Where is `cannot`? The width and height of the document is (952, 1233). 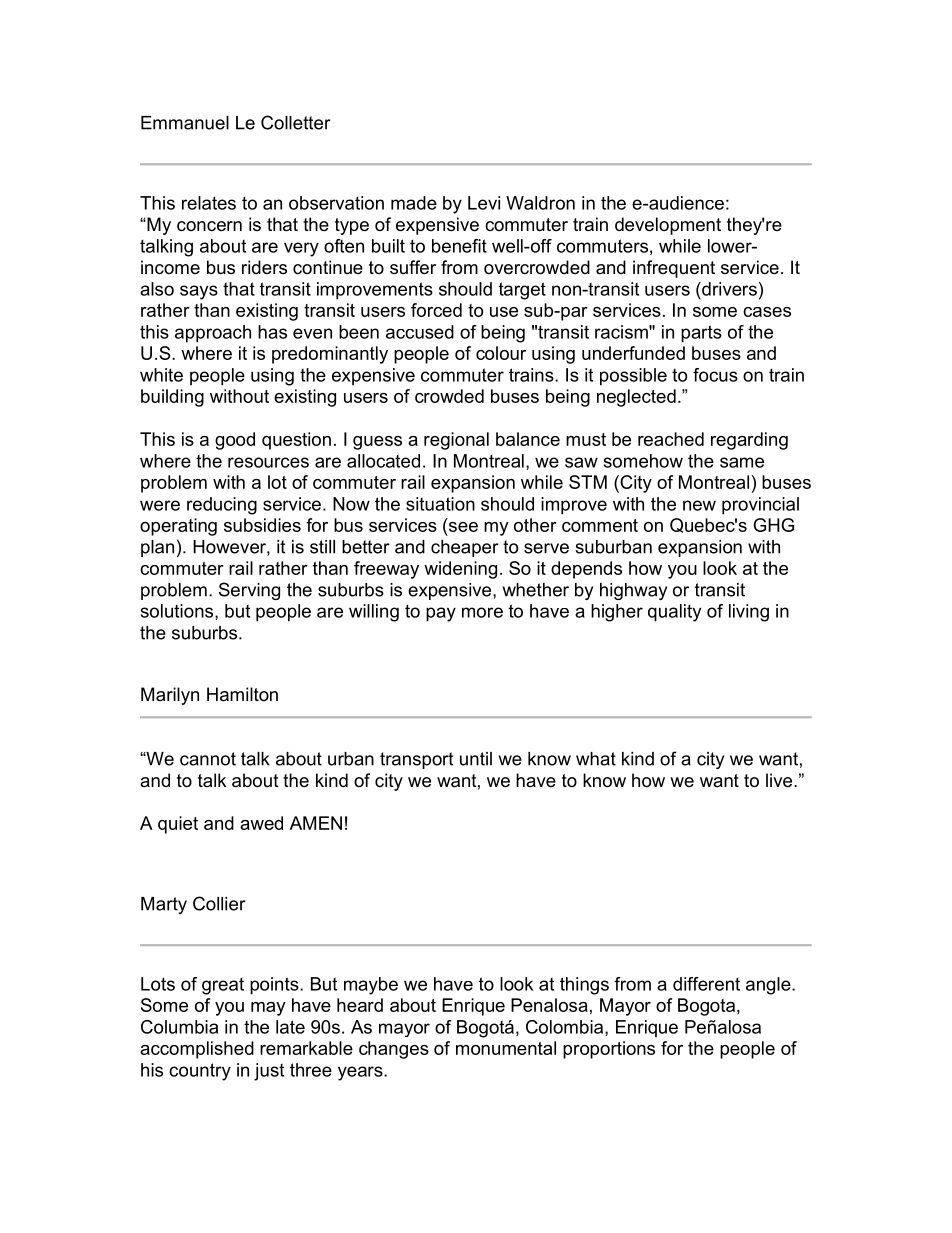 cannot is located at coordinates (208, 759).
